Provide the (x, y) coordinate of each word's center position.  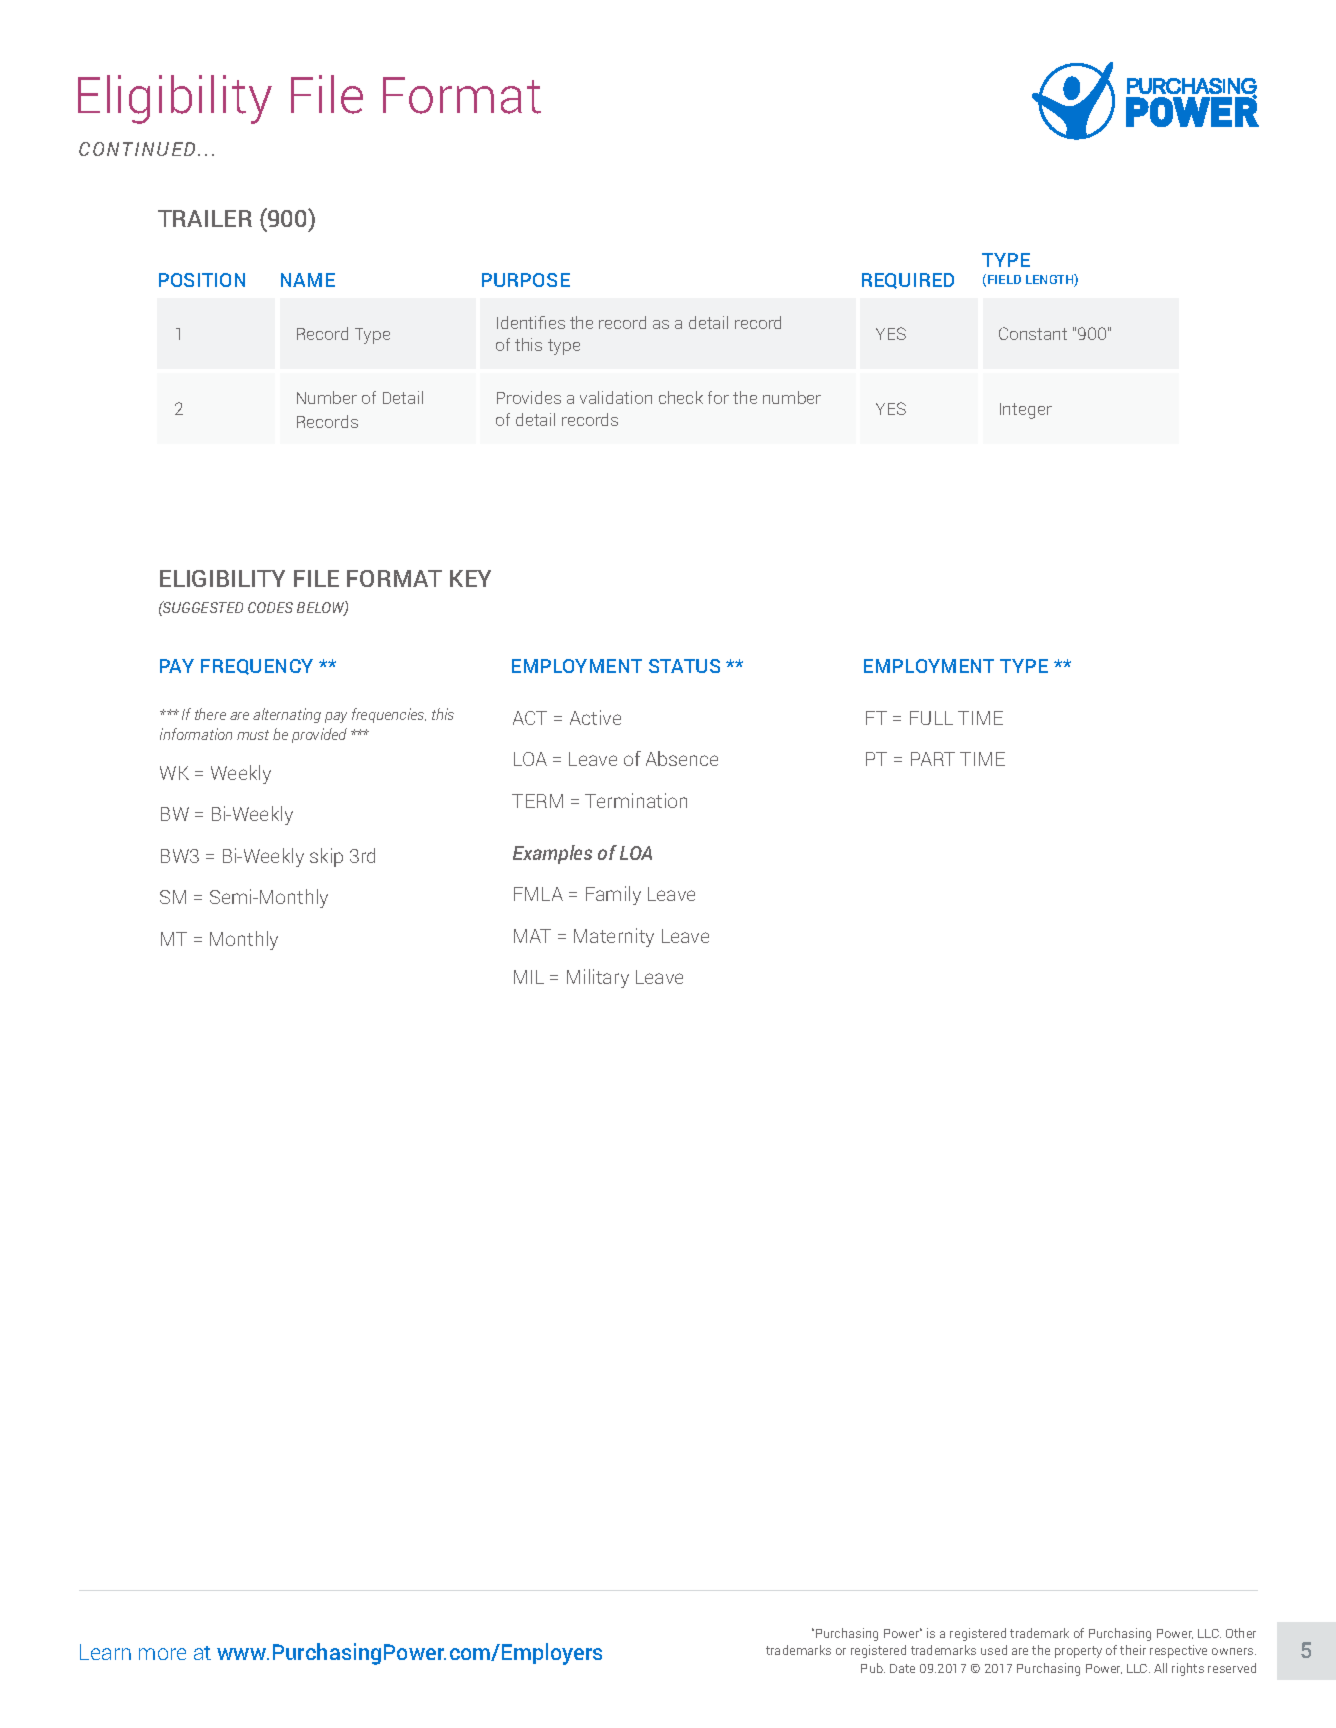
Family (613, 895)
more (162, 1654)
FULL (931, 718)
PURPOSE (526, 280)
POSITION (202, 280)
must (253, 735)
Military (598, 978)
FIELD (1004, 279)
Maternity (614, 937)
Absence (682, 758)
